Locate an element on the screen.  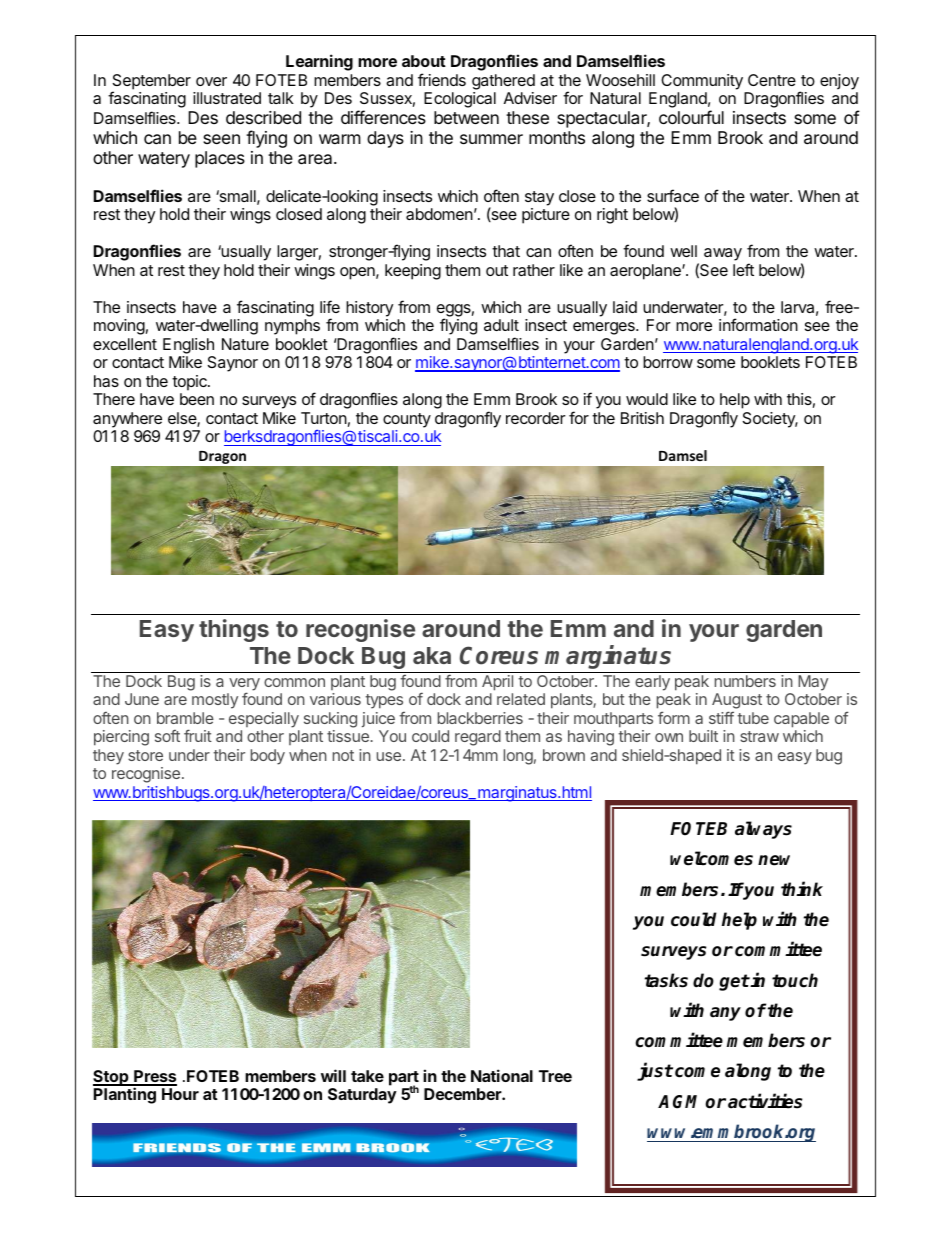
Hour is located at coordinates (180, 1094).
